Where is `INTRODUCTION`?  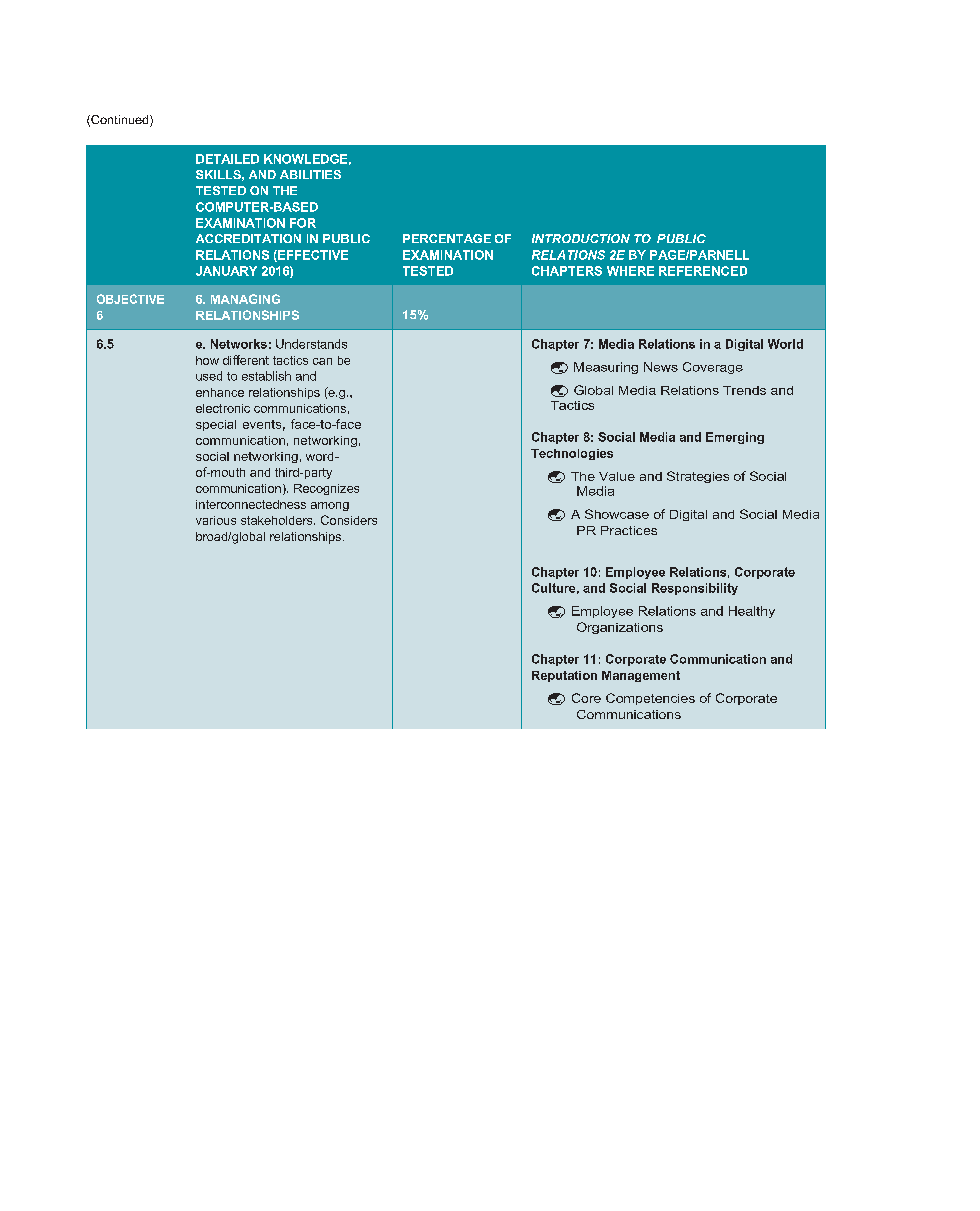 INTRODUCTION is located at coordinates (581, 238).
